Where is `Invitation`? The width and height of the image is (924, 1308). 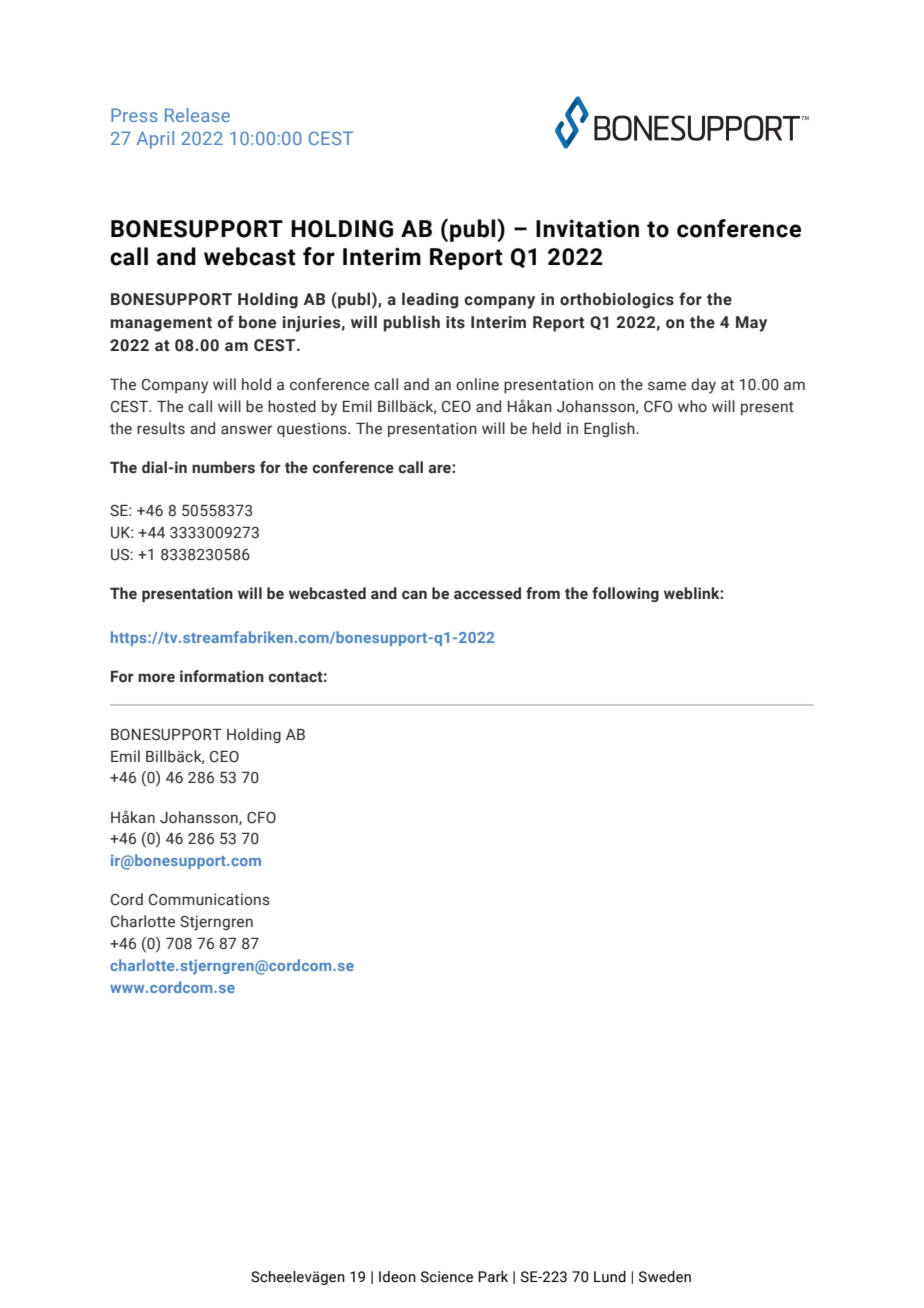 Invitation is located at coordinates (587, 228).
